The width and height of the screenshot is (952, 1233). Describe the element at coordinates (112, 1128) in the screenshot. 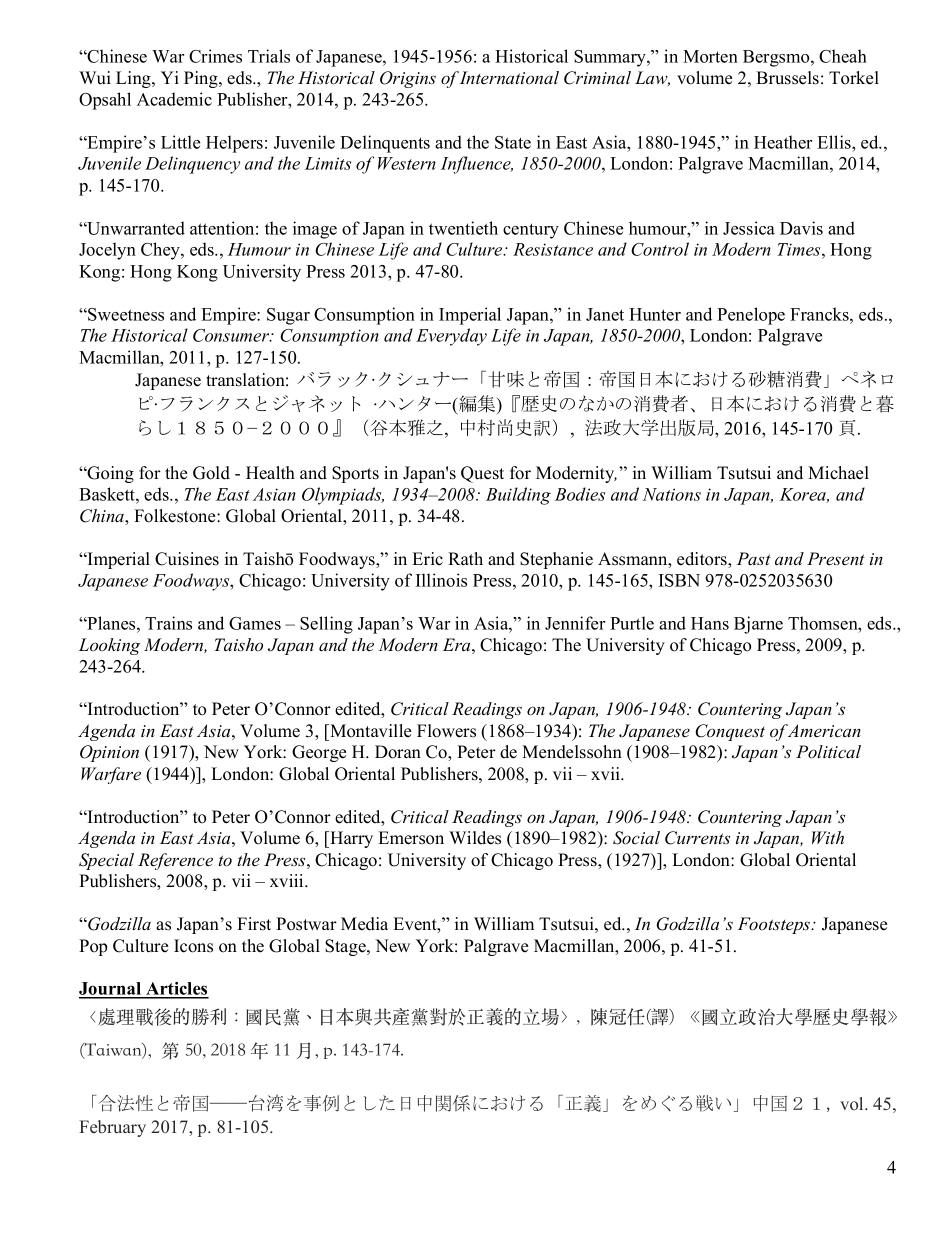

I see `February` at that location.
